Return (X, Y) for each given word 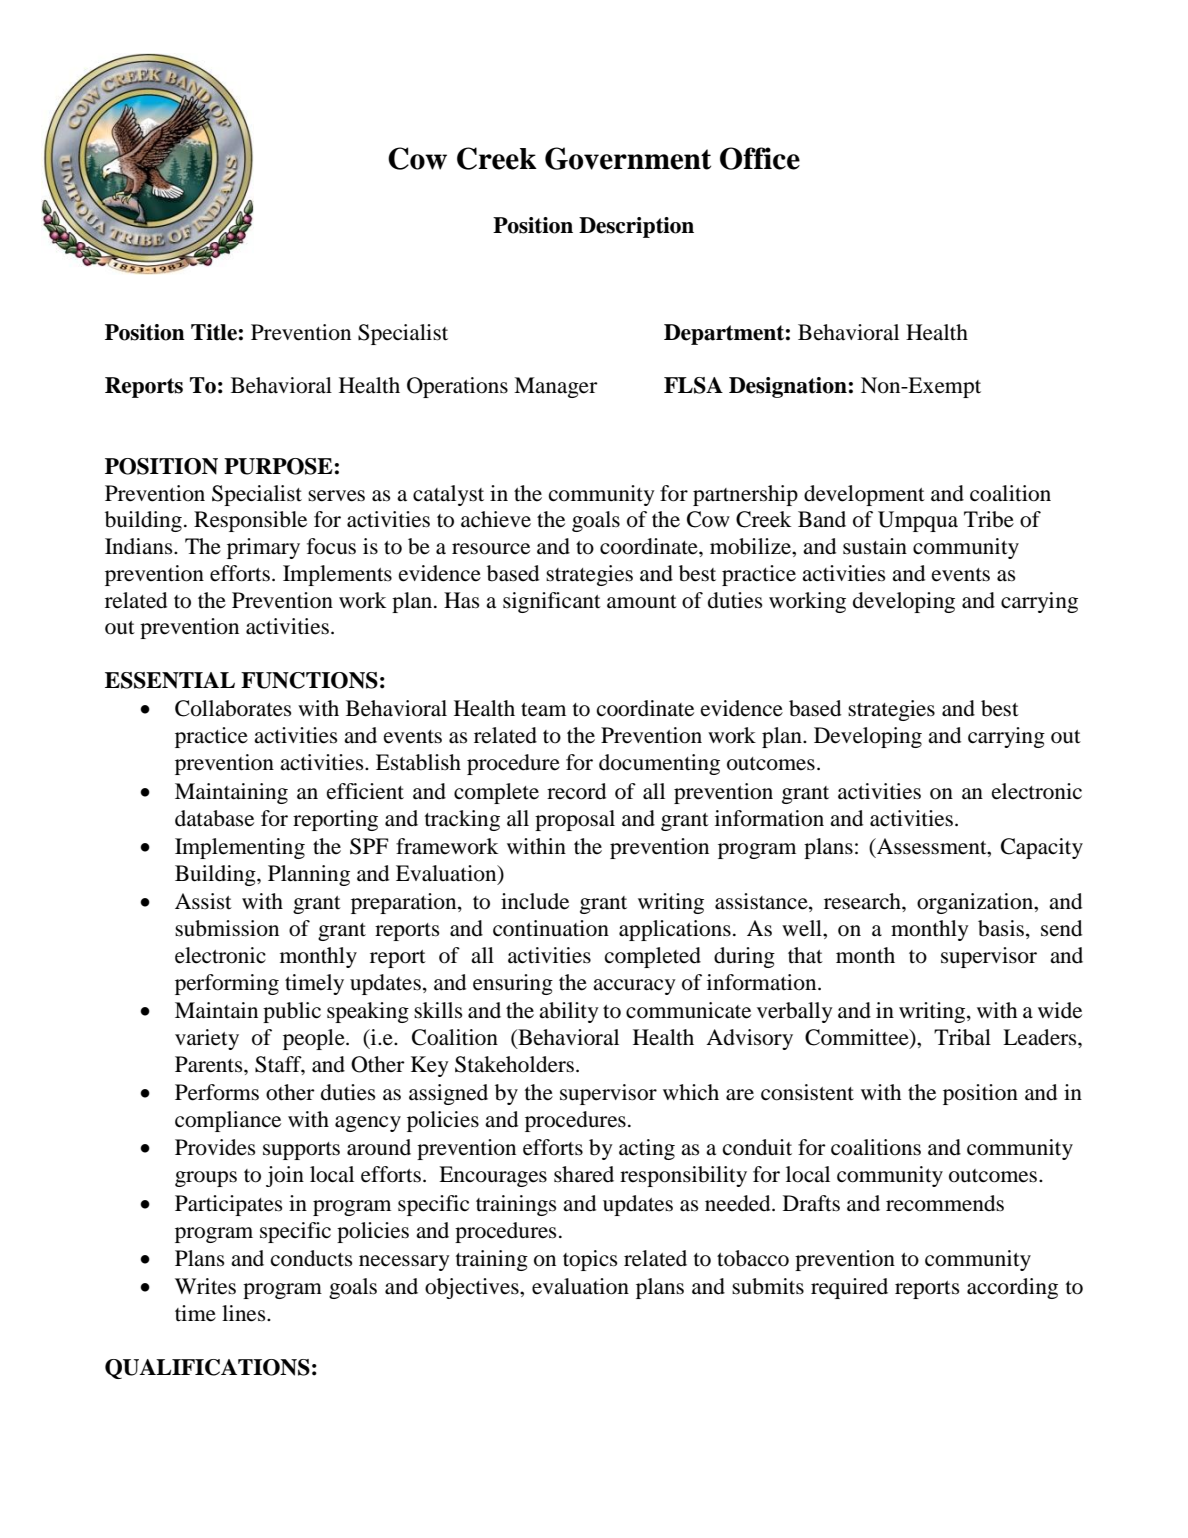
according (1012, 1288)
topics (590, 1260)
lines (245, 1313)
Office (760, 158)
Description (636, 227)
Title (214, 332)
